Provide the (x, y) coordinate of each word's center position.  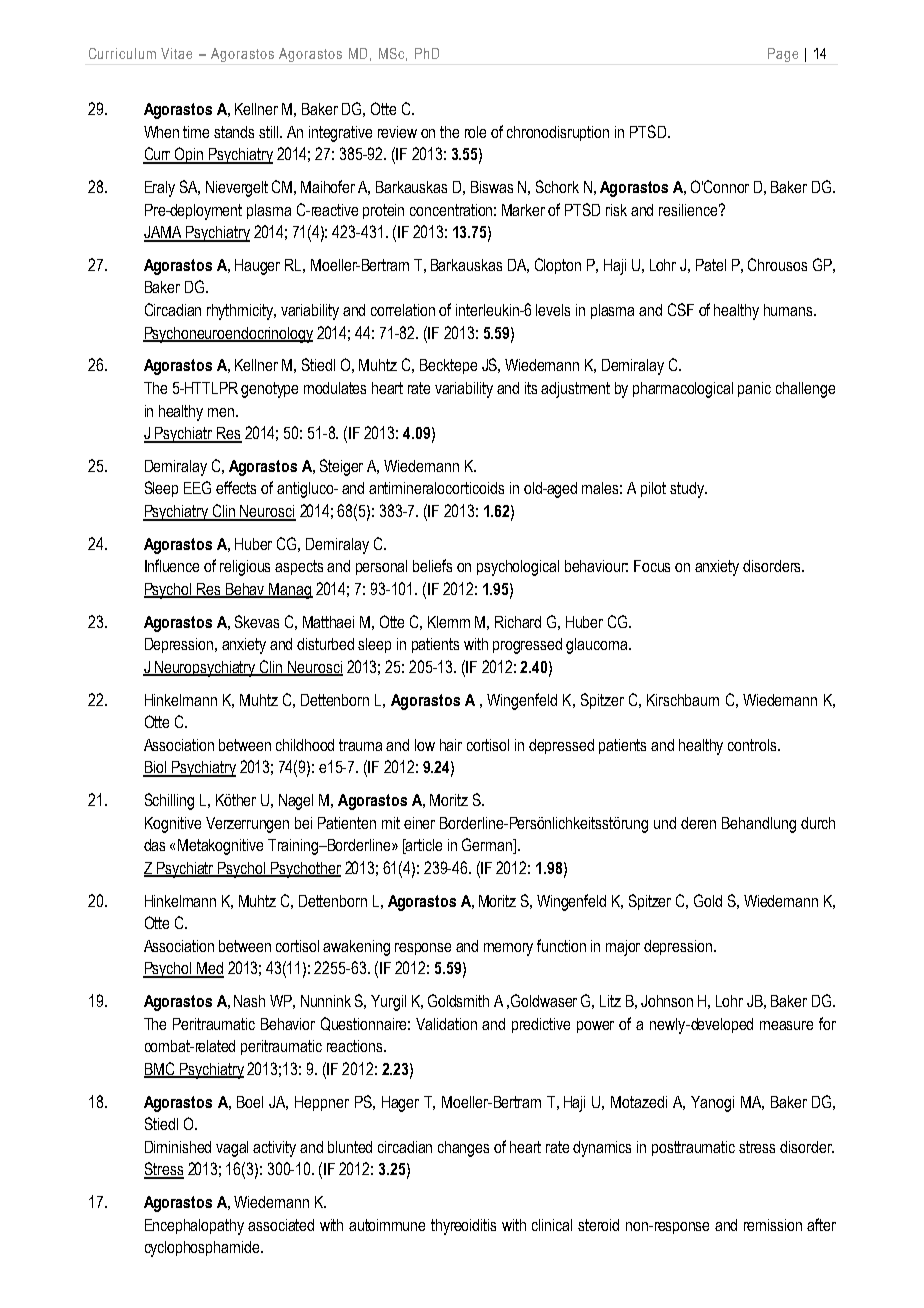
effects (236, 487)
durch (818, 823)
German (488, 846)
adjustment (575, 390)
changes (463, 1149)
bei (303, 823)
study (688, 490)
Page (783, 55)
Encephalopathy (194, 1227)
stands (234, 132)
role (475, 132)
